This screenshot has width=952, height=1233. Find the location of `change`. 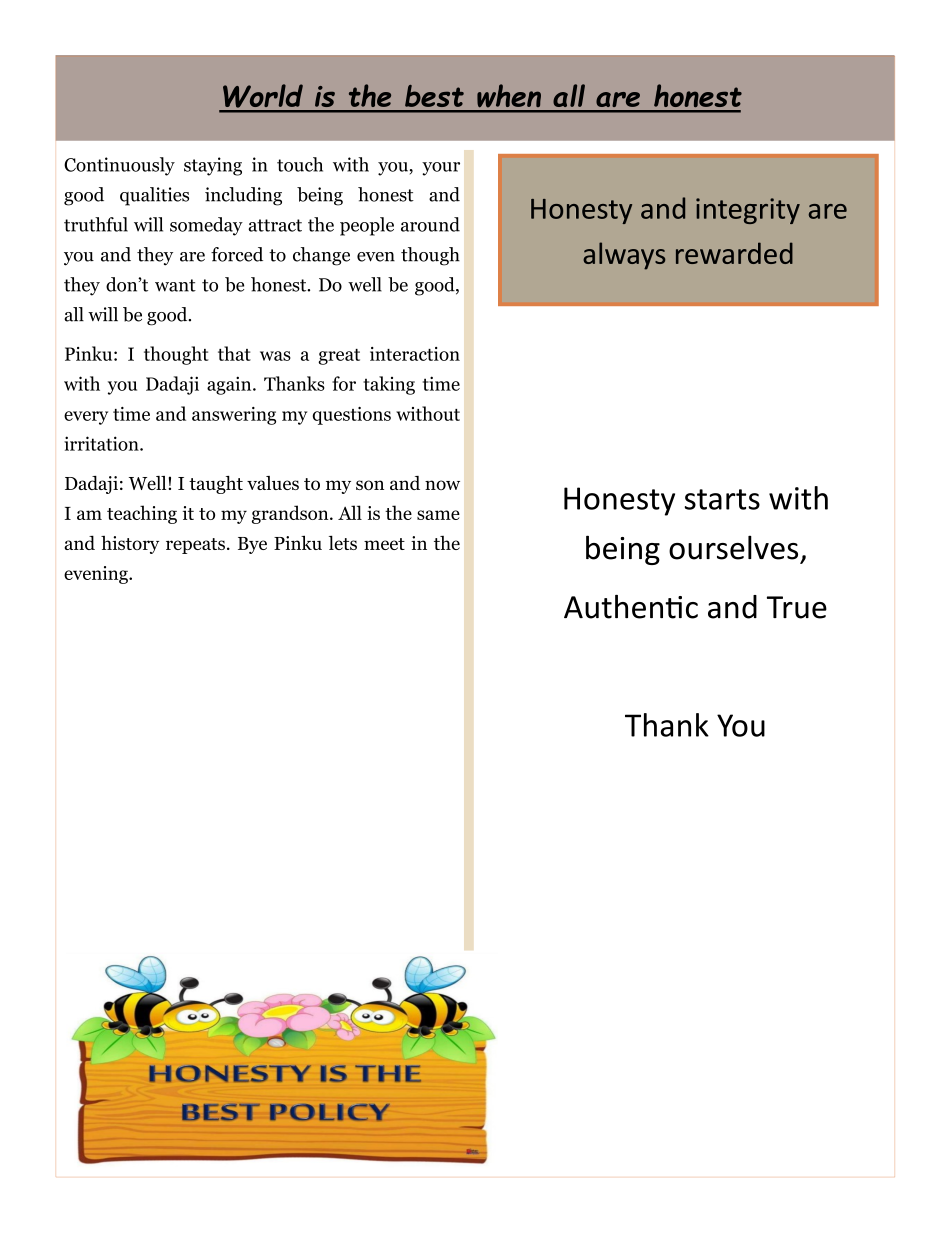

change is located at coordinates (321, 256).
